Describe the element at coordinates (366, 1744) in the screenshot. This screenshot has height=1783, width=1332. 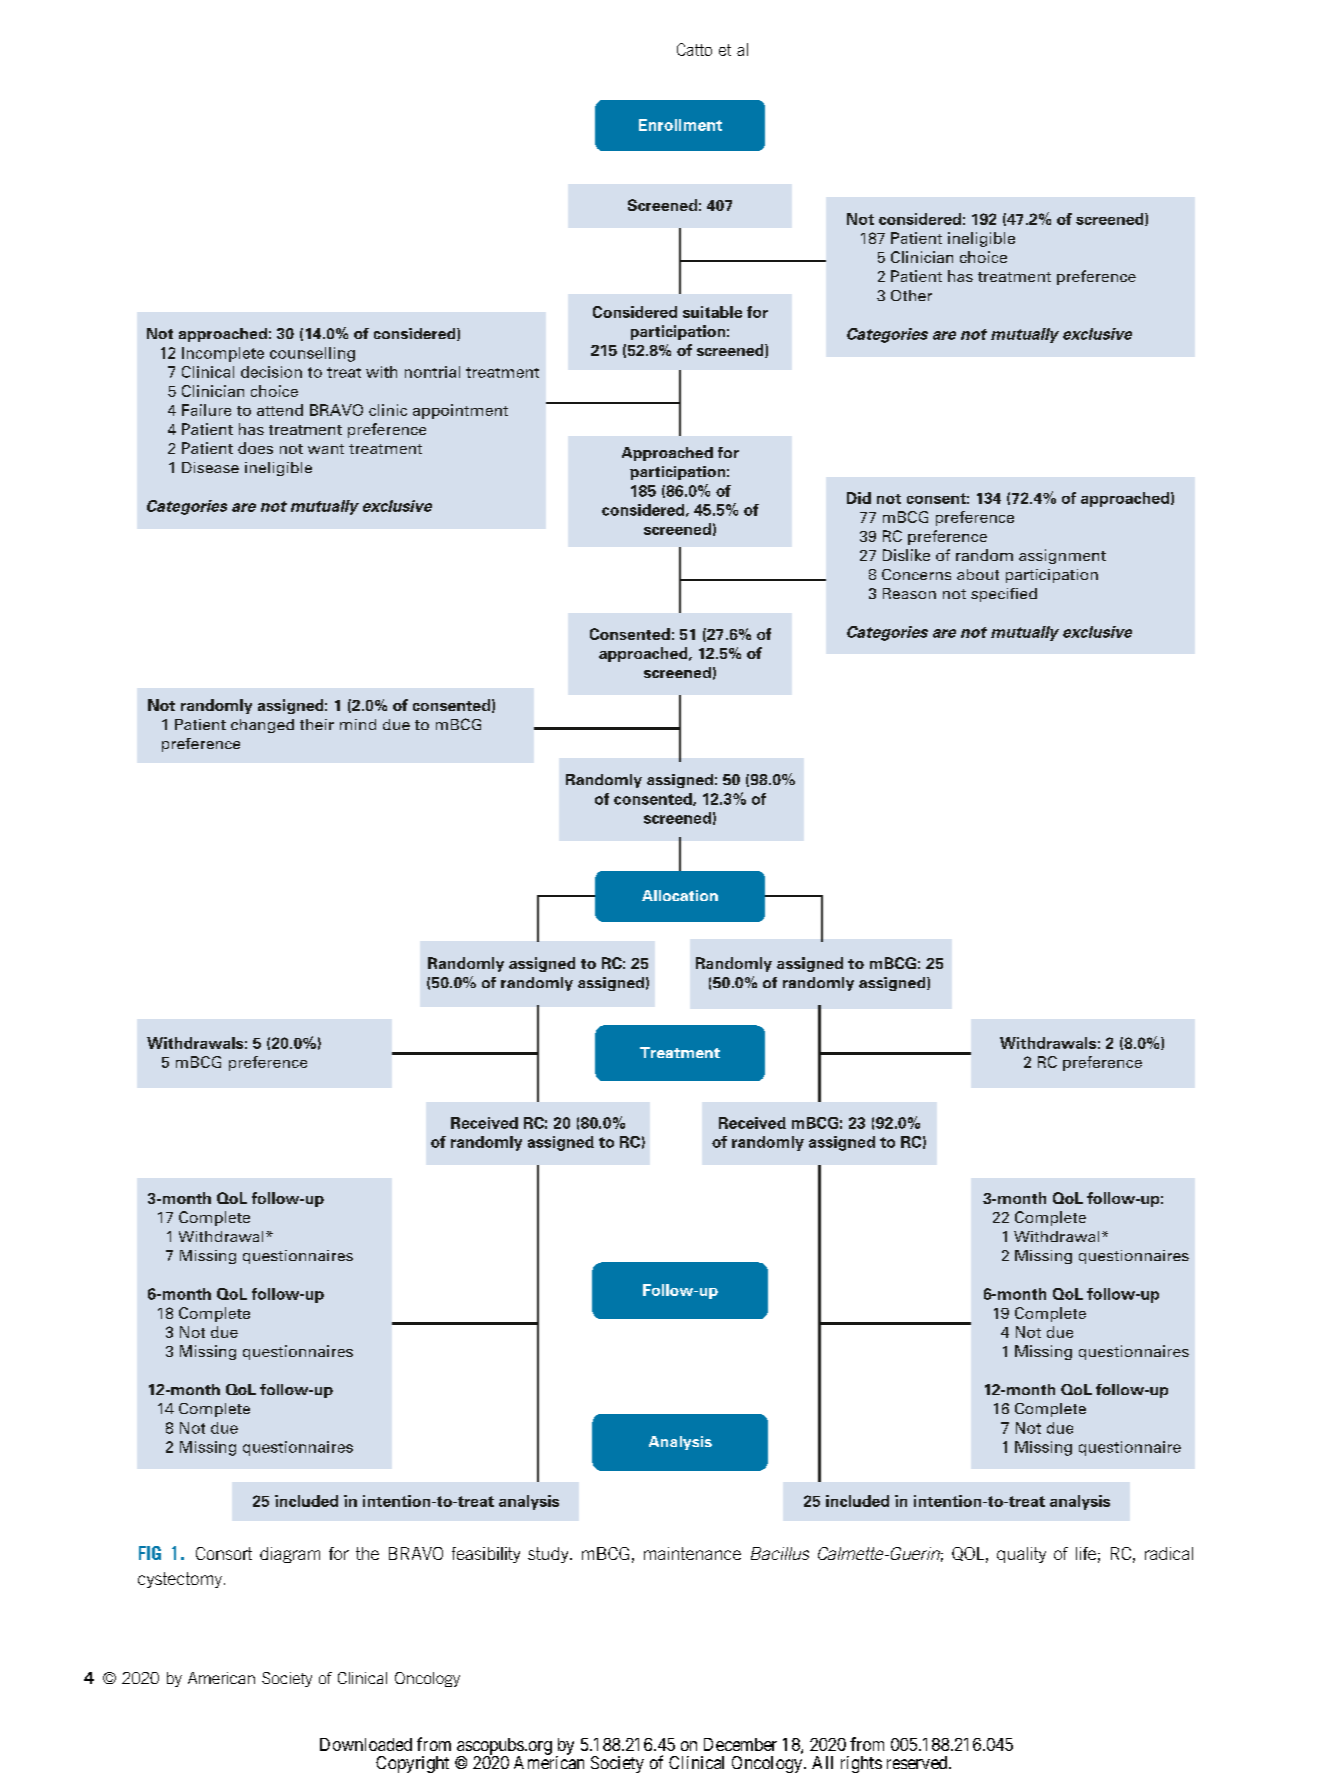
I see `Downloaded` at that location.
